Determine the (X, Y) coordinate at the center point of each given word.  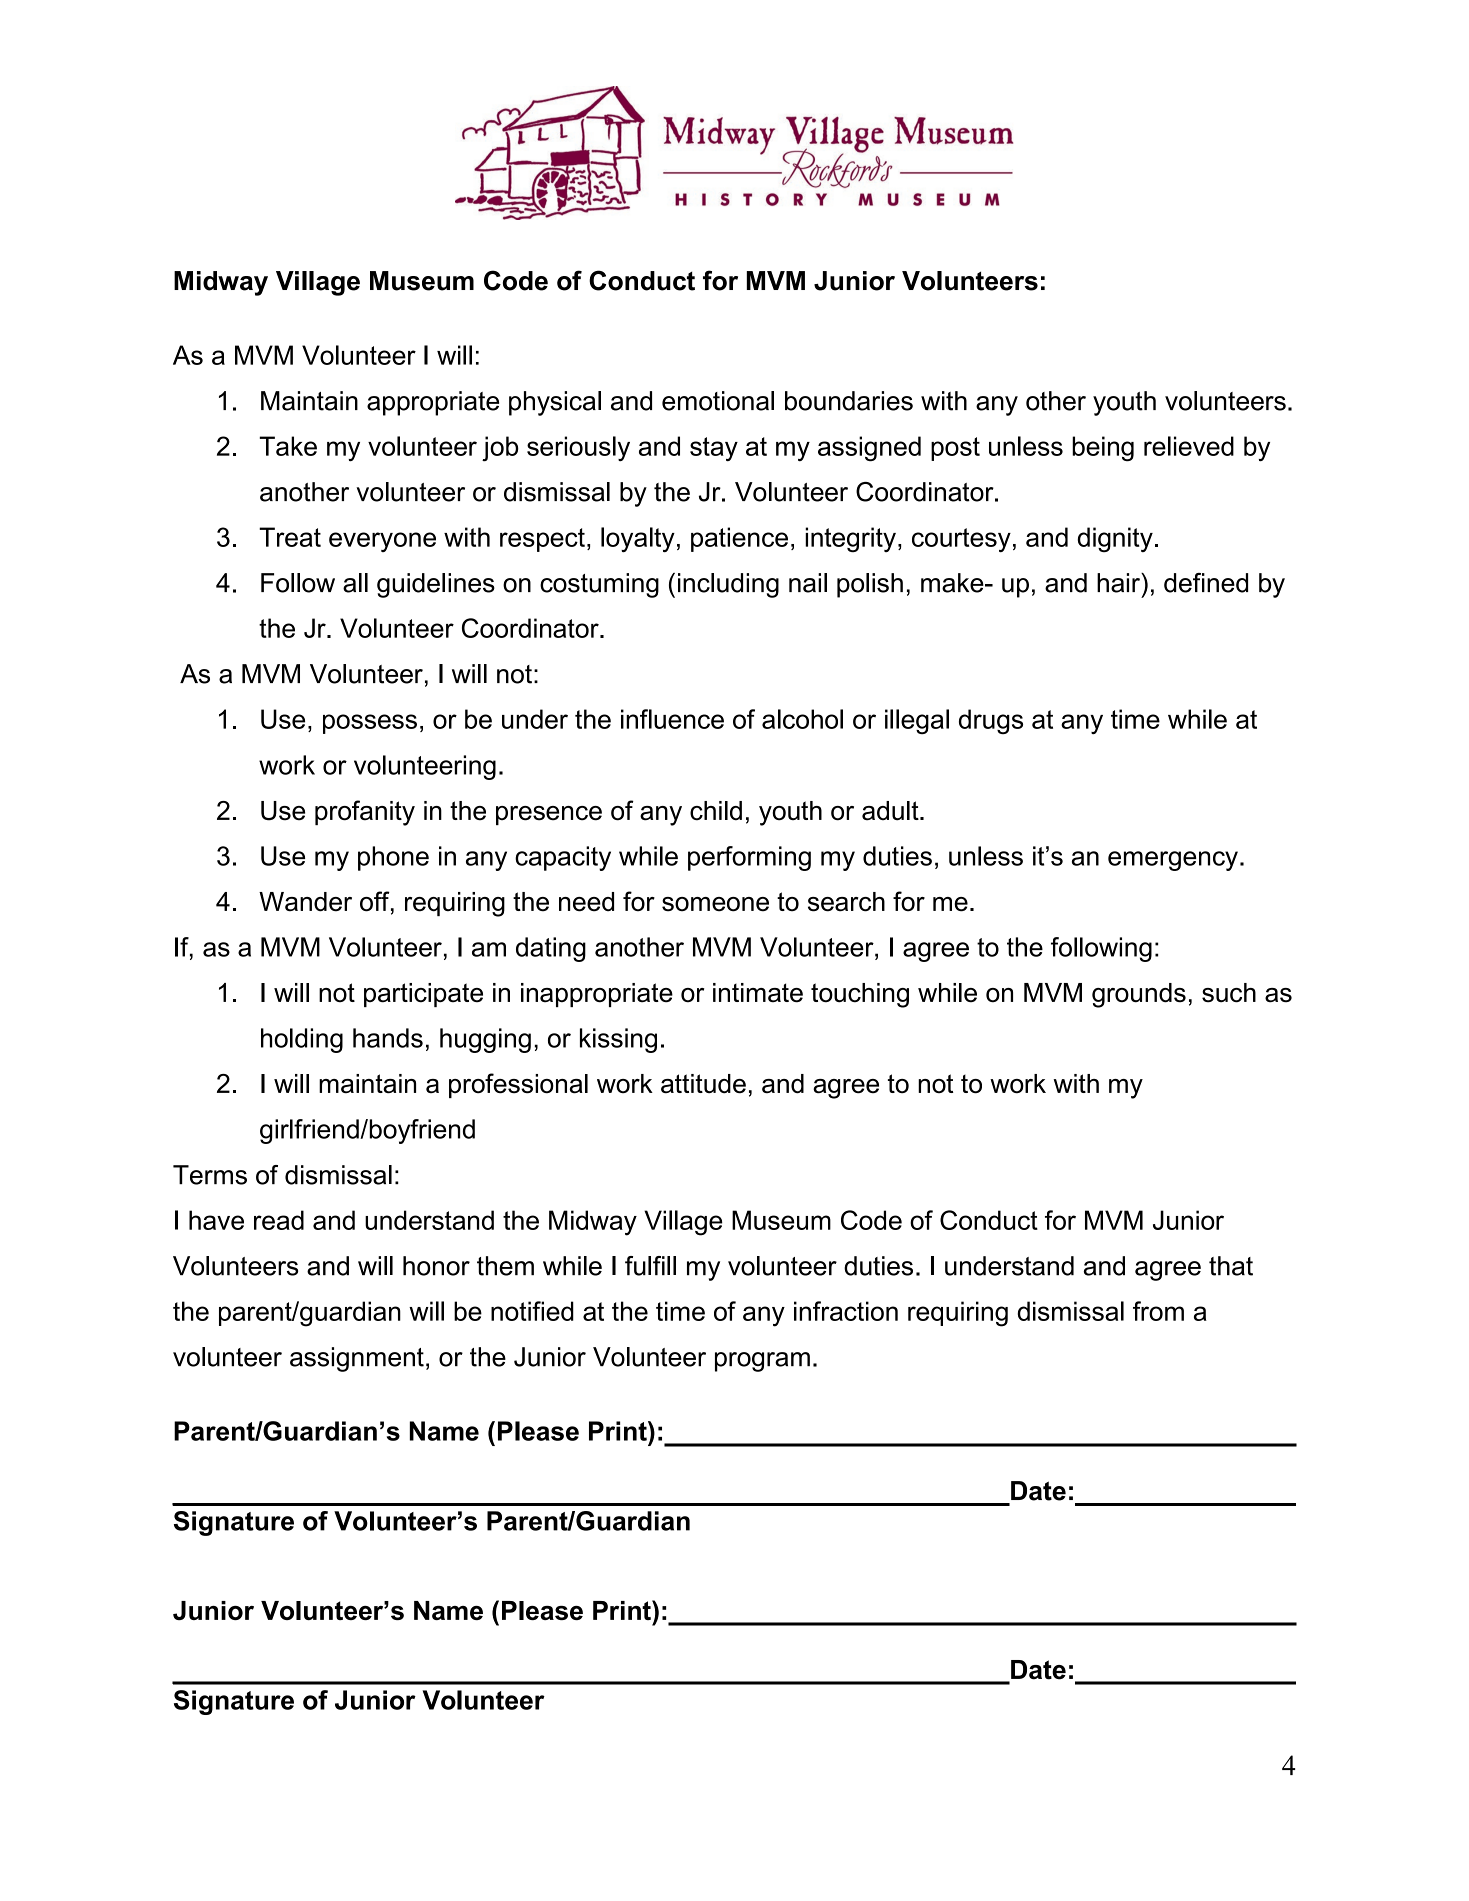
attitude (703, 1084)
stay (714, 449)
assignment (357, 1359)
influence (672, 719)
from (1158, 1311)
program (762, 1362)
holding (302, 1040)
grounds (1139, 995)
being (1103, 449)
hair (1119, 583)
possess (370, 724)
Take (288, 446)
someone (715, 904)
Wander (305, 902)
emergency (1173, 861)
